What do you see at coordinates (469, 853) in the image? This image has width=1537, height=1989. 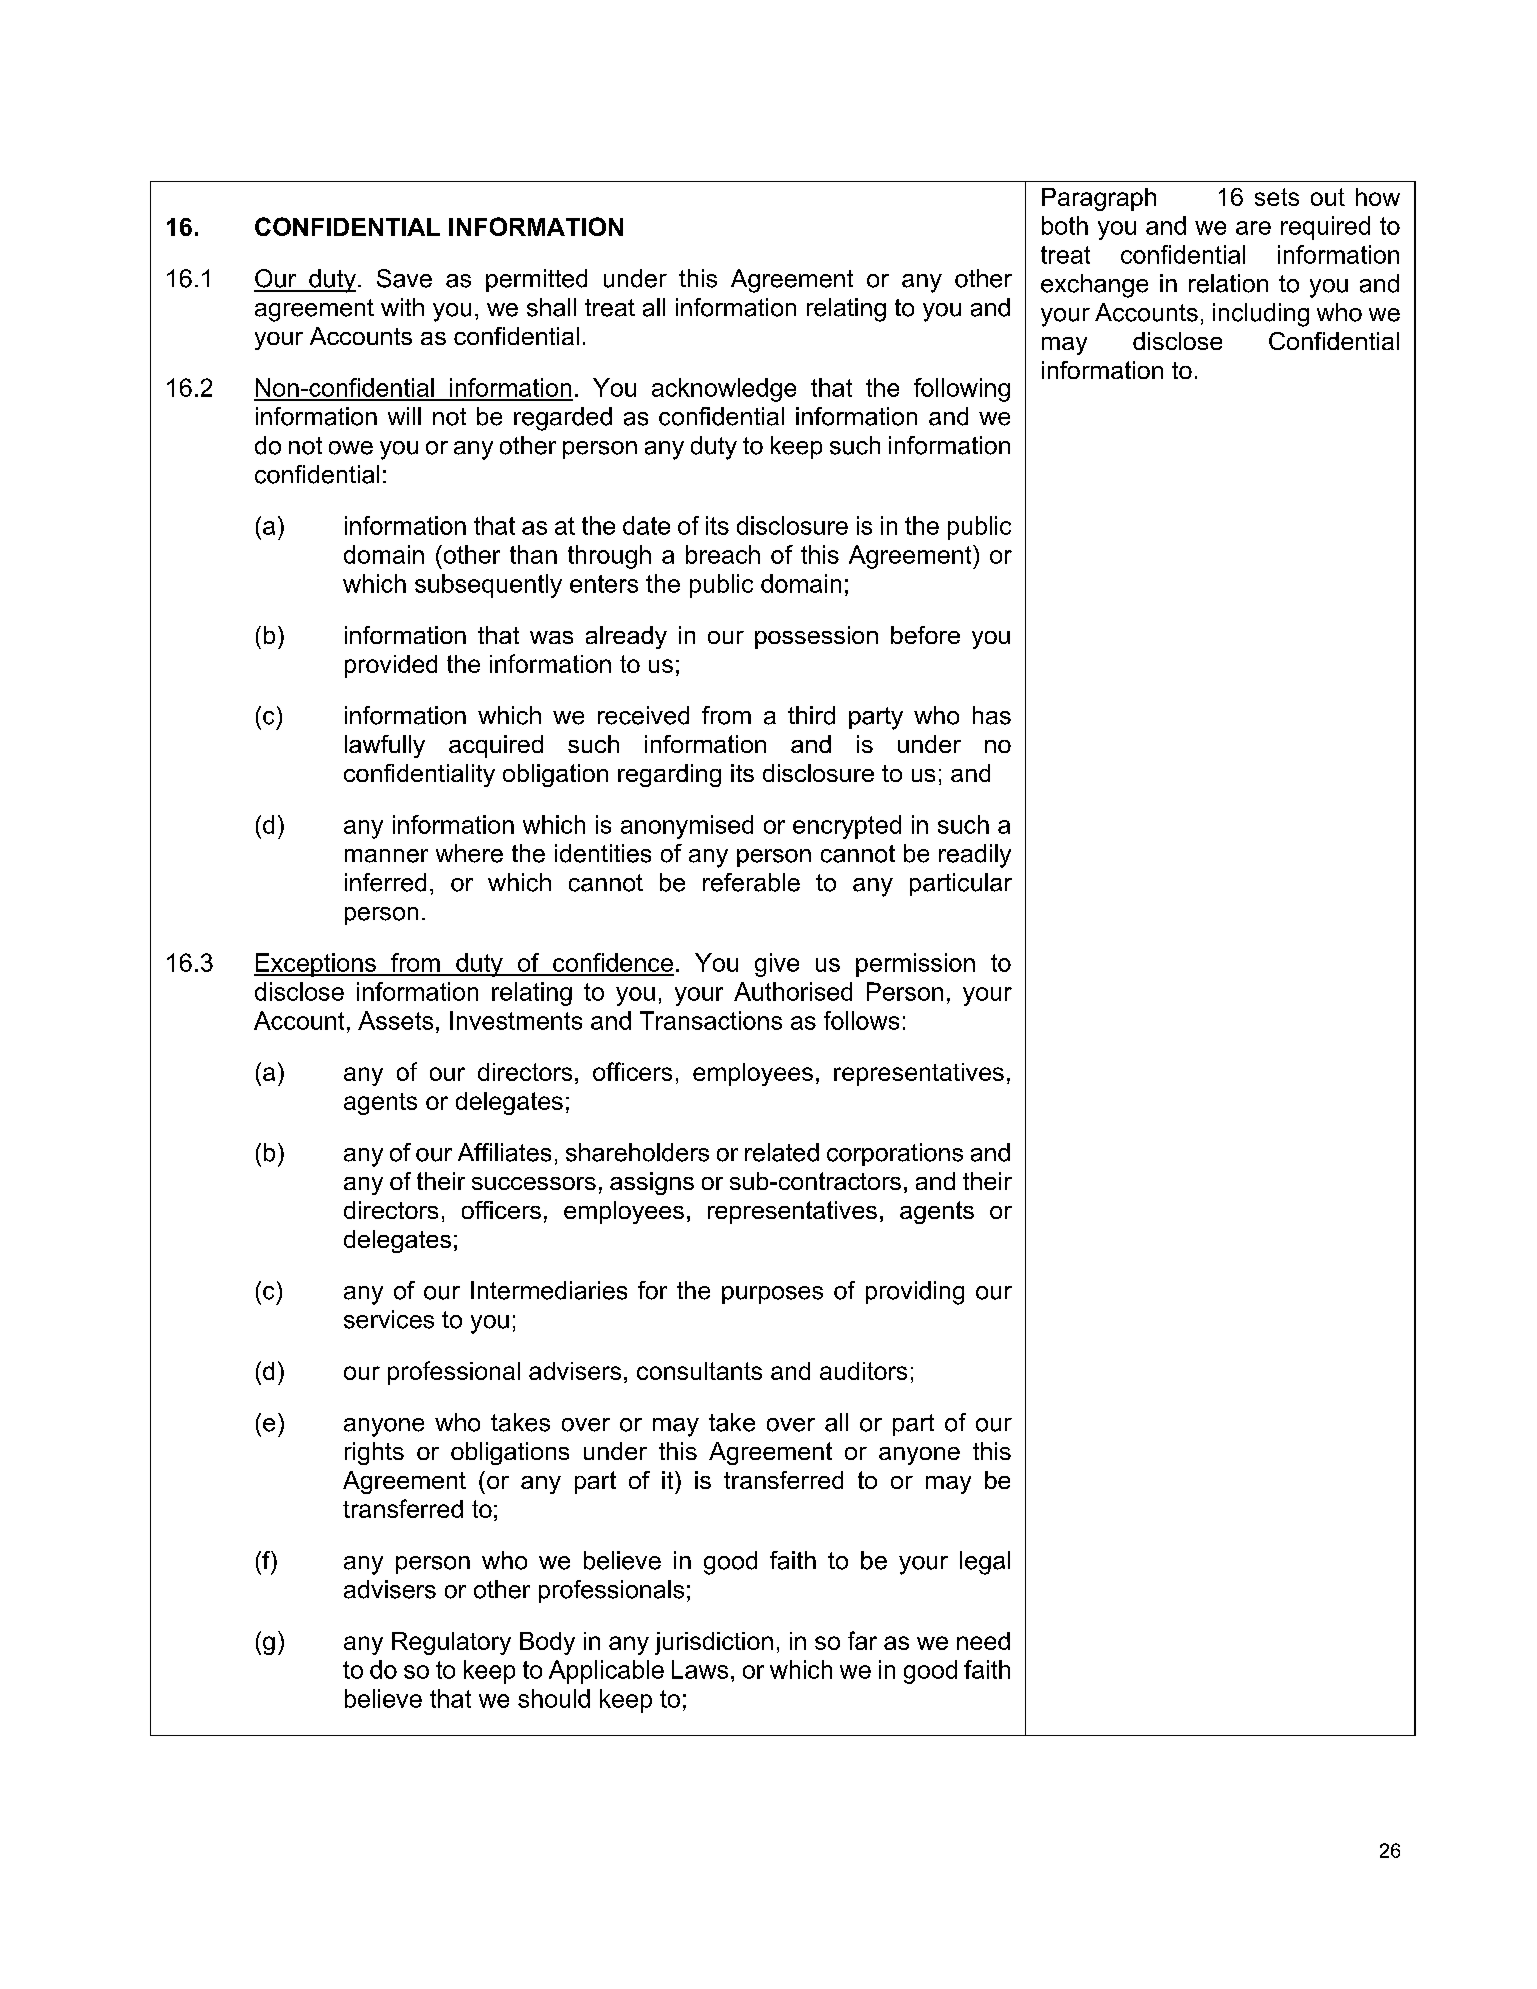 I see `where` at bounding box center [469, 853].
